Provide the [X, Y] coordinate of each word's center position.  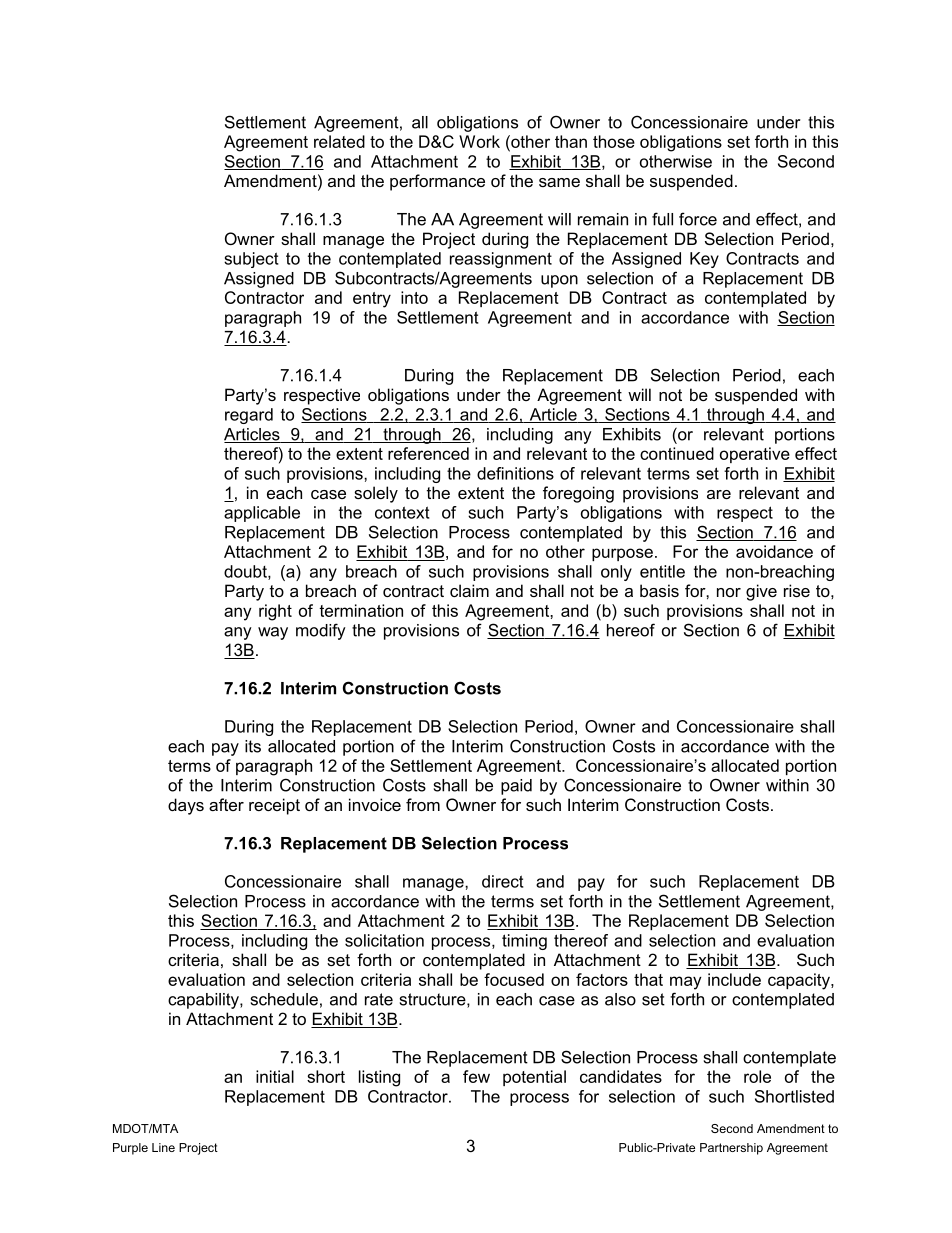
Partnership [731, 1149]
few [476, 1076]
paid [516, 787]
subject [251, 260]
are [719, 494]
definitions [515, 473]
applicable [262, 514]
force [698, 219]
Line [163, 1147]
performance [437, 182]
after [226, 804]
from [423, 804]
